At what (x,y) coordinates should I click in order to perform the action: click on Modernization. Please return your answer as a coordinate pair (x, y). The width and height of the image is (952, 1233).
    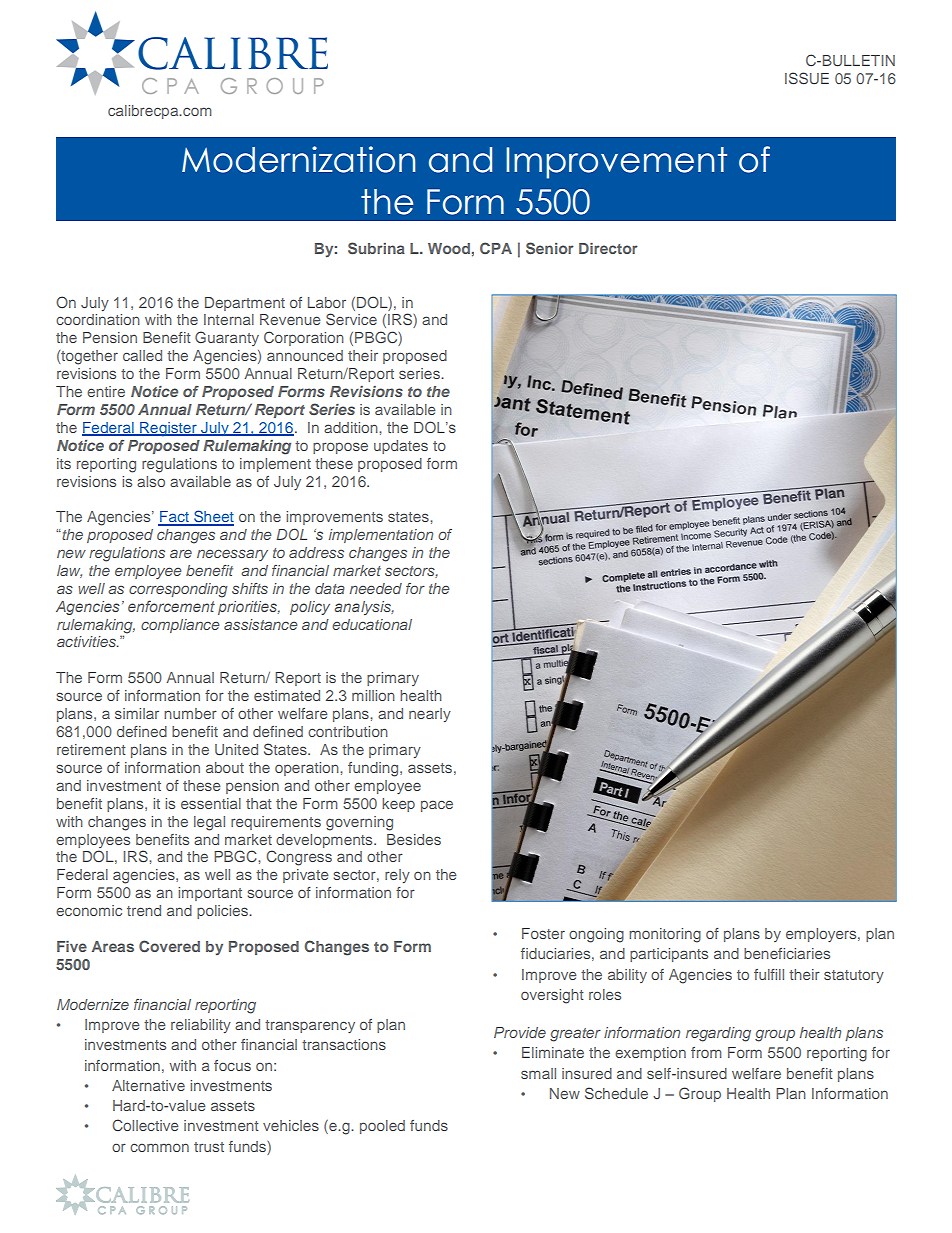
    Looking at the image, I should click on (299, 159).
